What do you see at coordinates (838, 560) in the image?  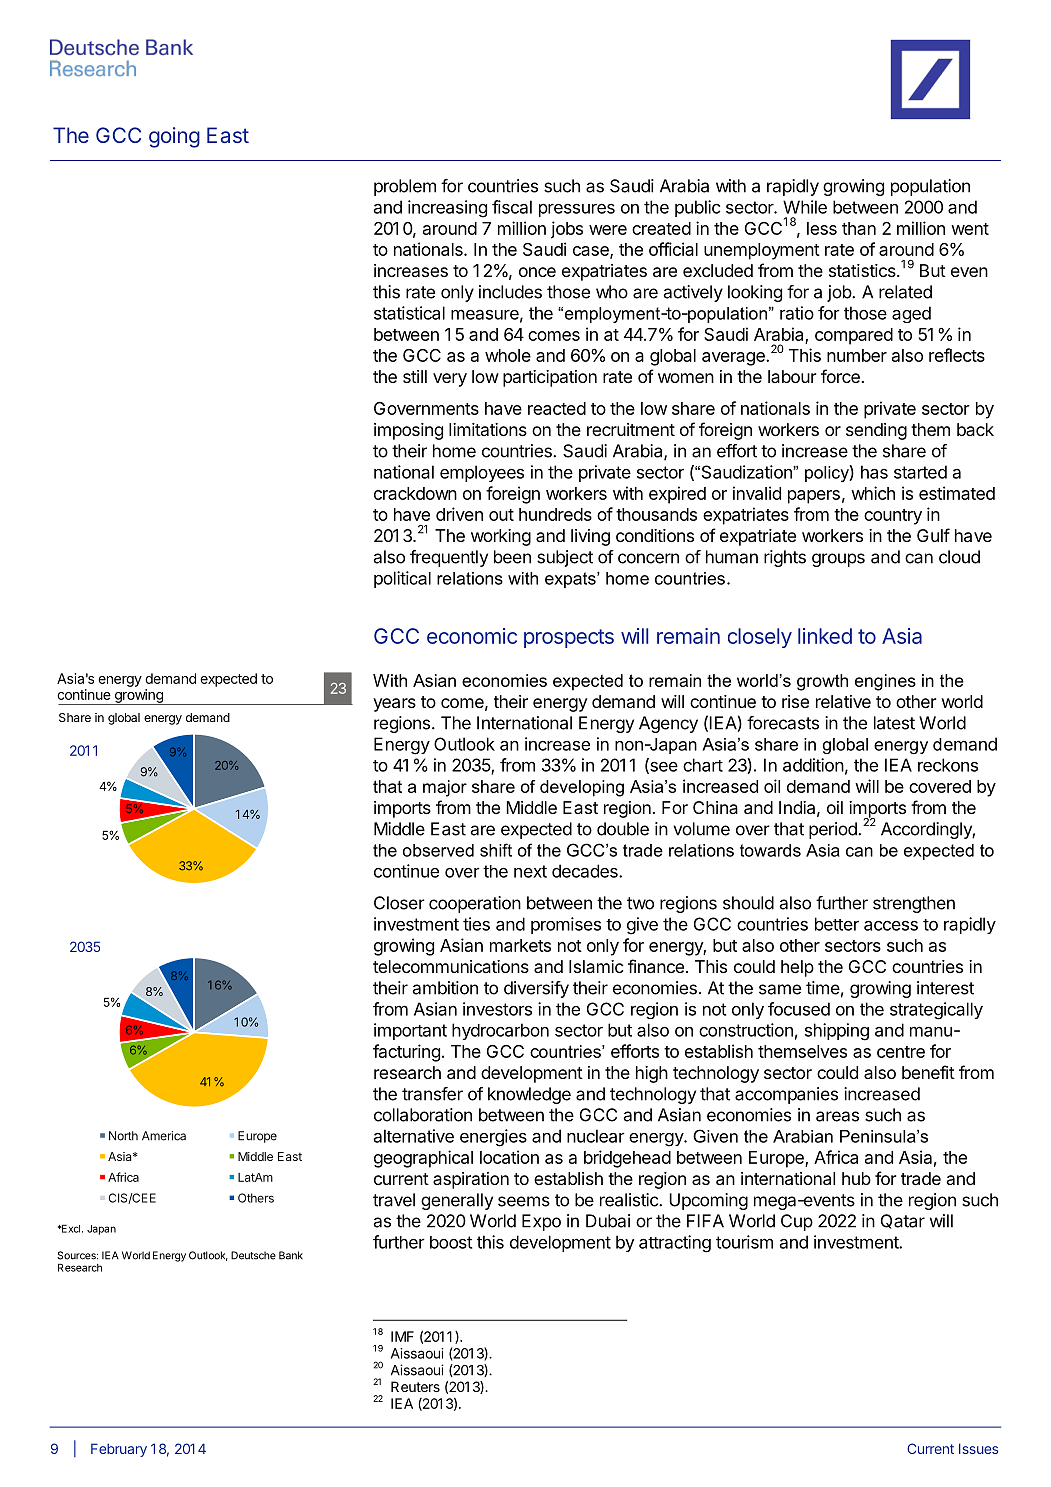 I see `groups` at bounding box center [838, 560].
